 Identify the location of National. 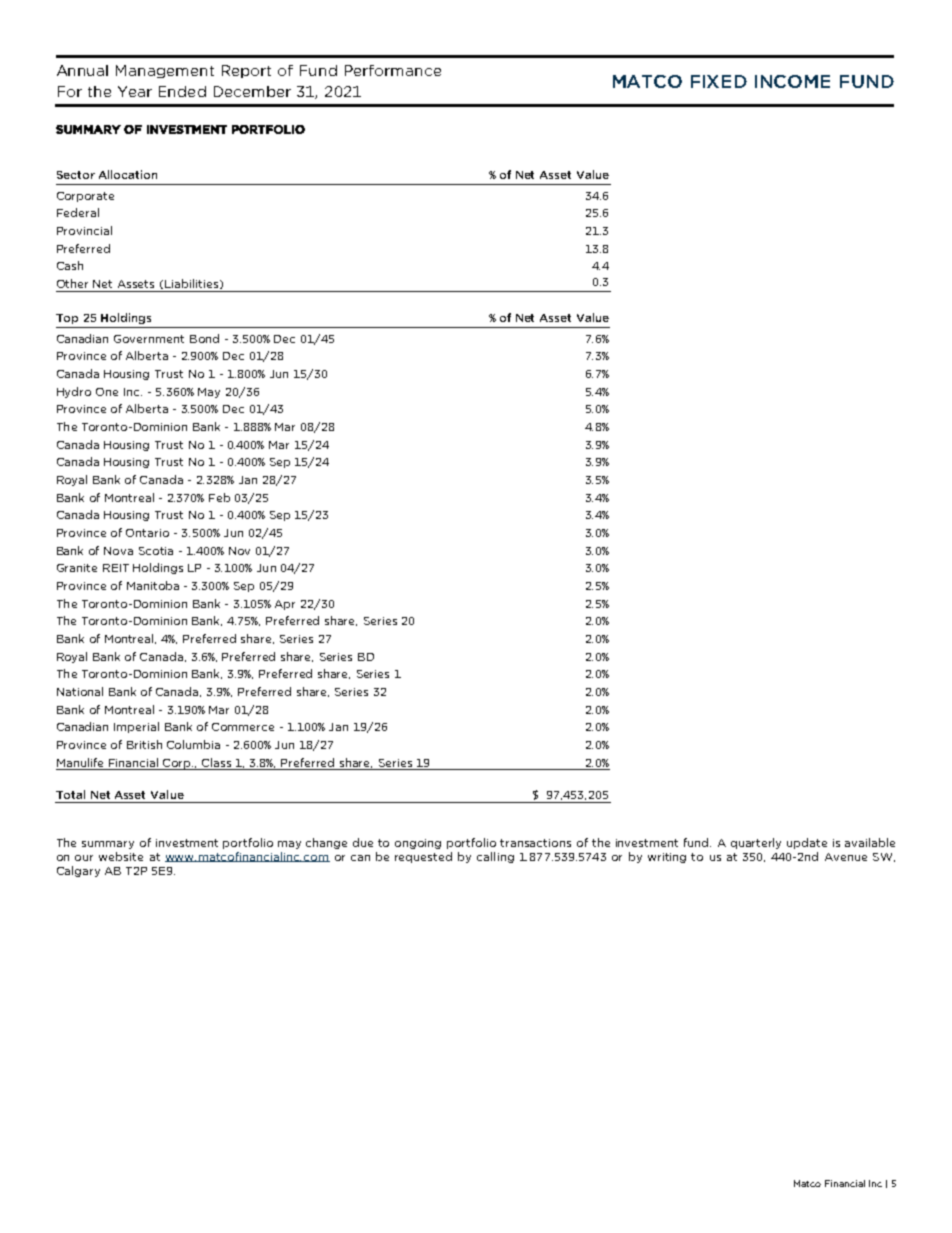
(80, 691).
